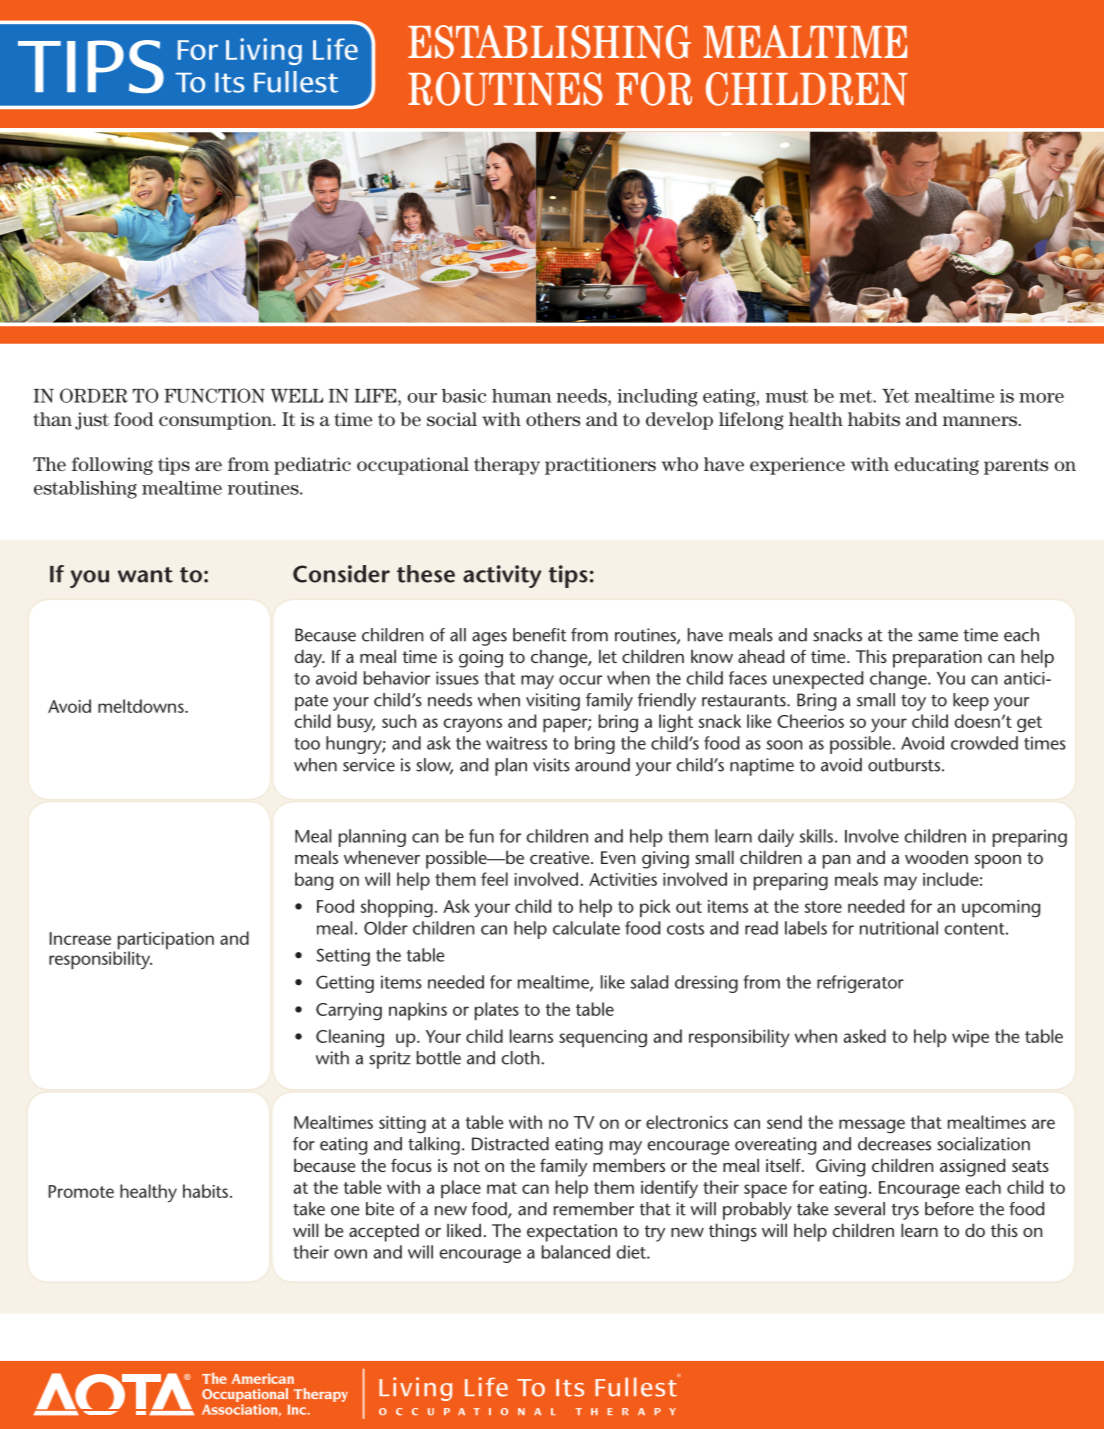 This document has height=1429, width=1104. Describe the element at coordinates (540, 635) in the document. I see `benefit` at that location.
